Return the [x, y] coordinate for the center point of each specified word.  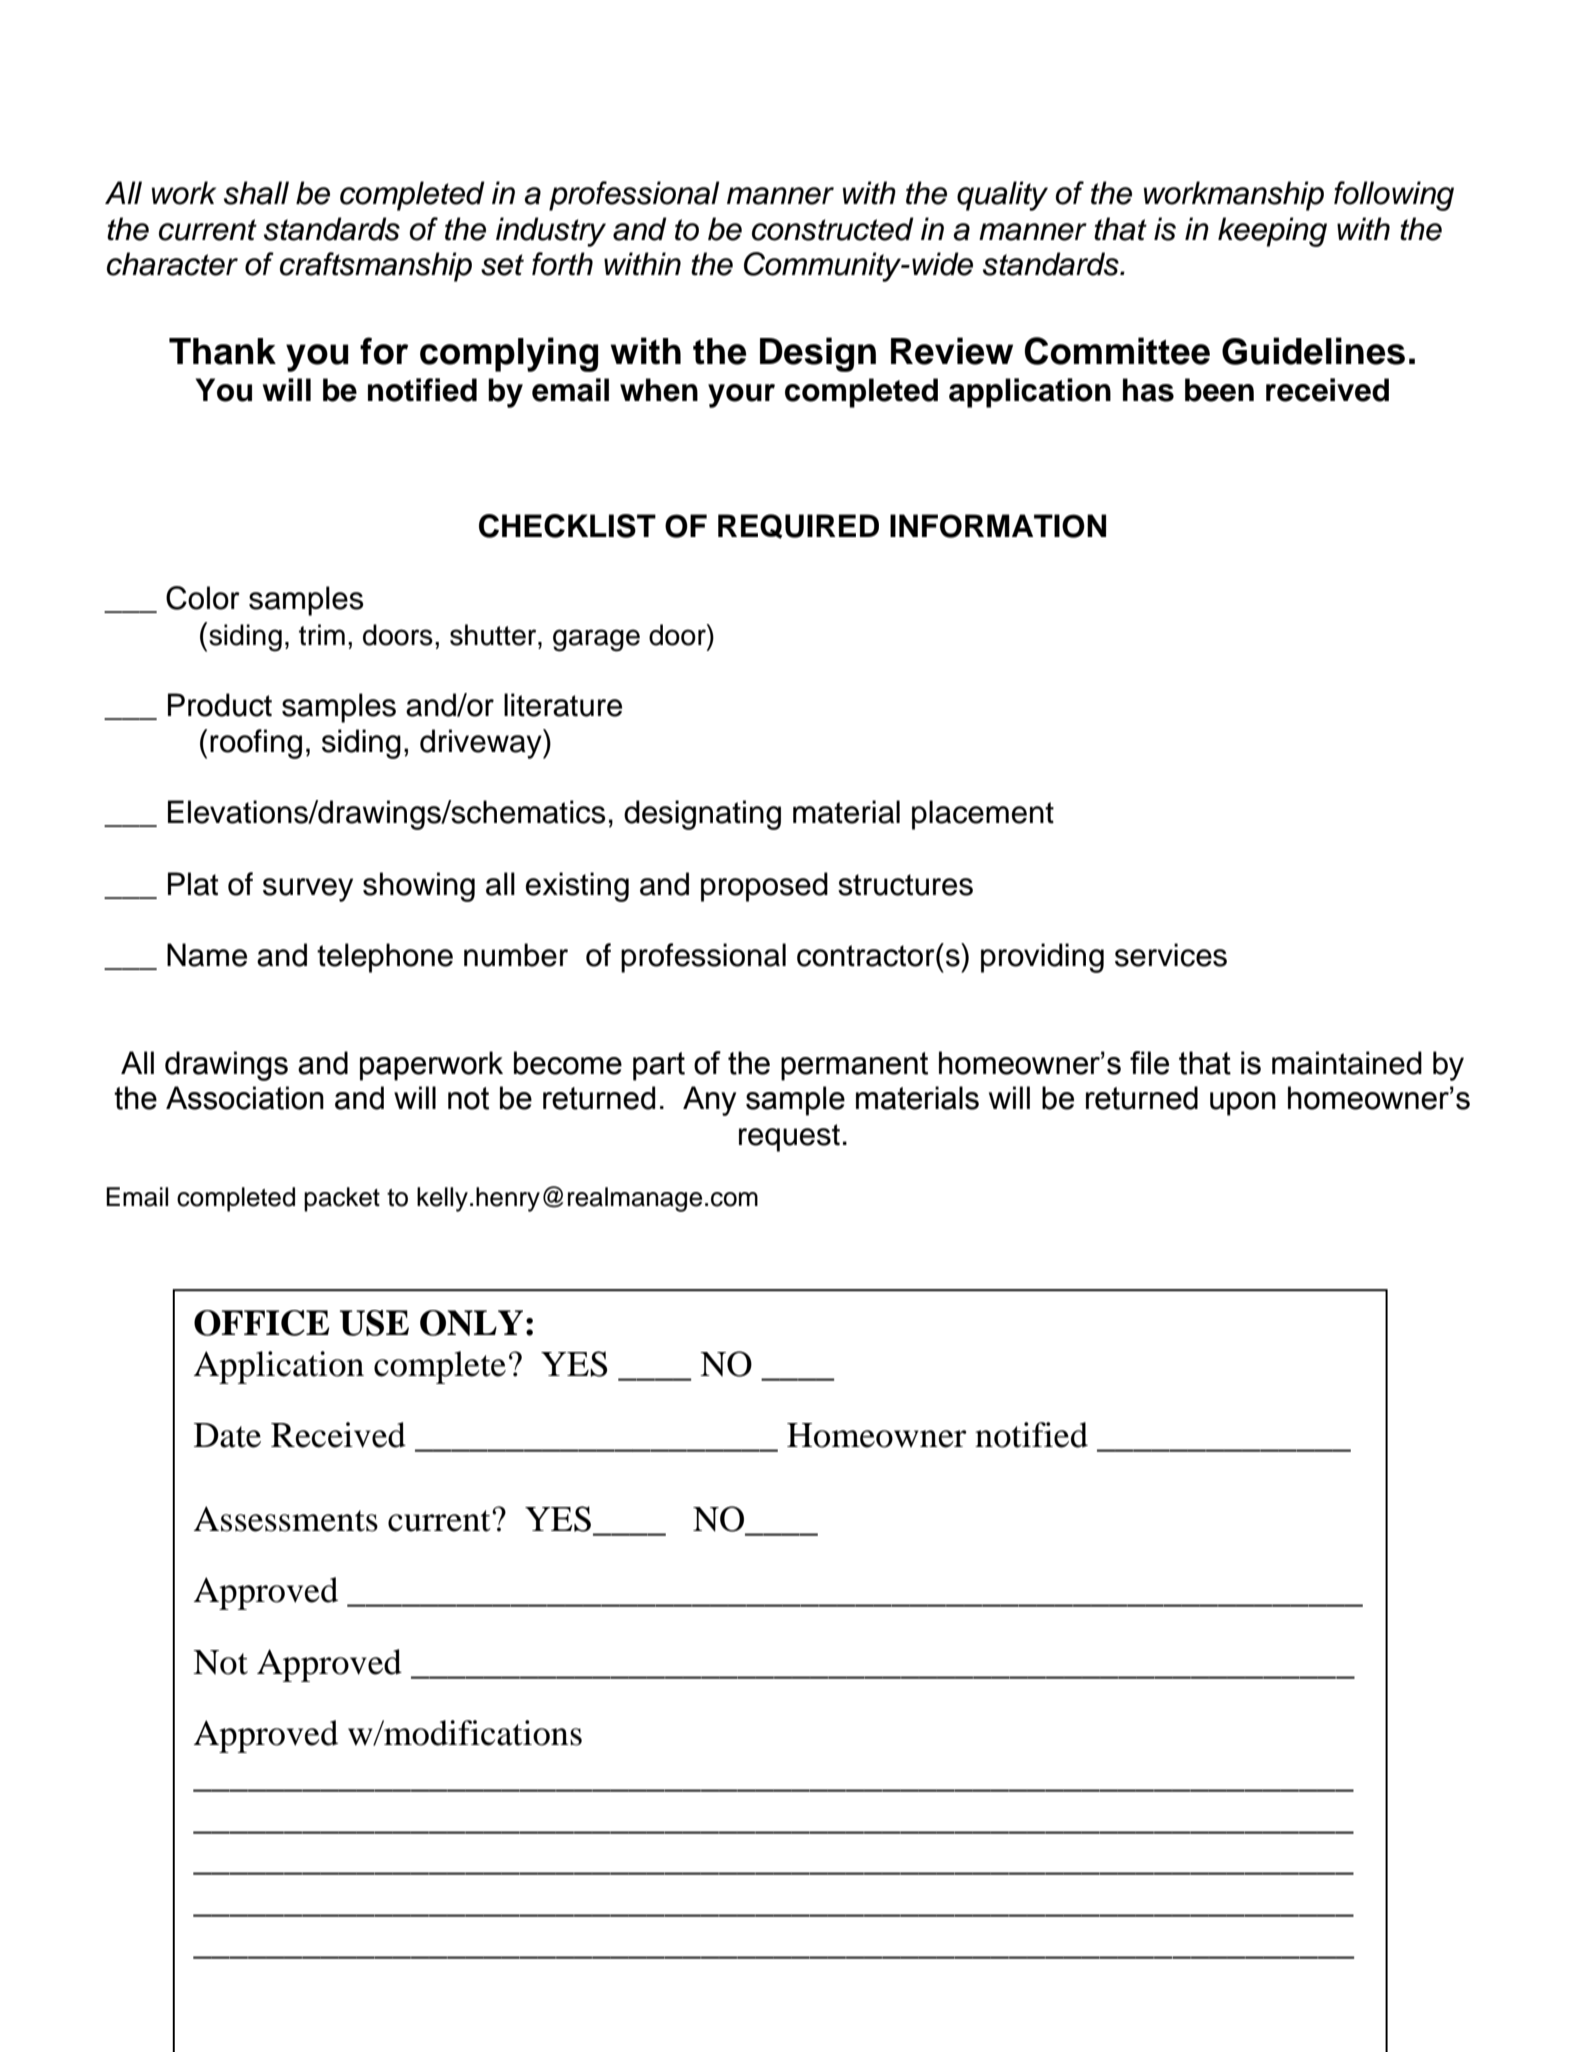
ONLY [471, 1323]
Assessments [286, 1519]
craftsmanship [376, 267]
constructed [833, 229]
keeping [1272, 232]
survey [308, 890]
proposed [764, 887]
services [1171, 955]
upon [1243, 1104]
